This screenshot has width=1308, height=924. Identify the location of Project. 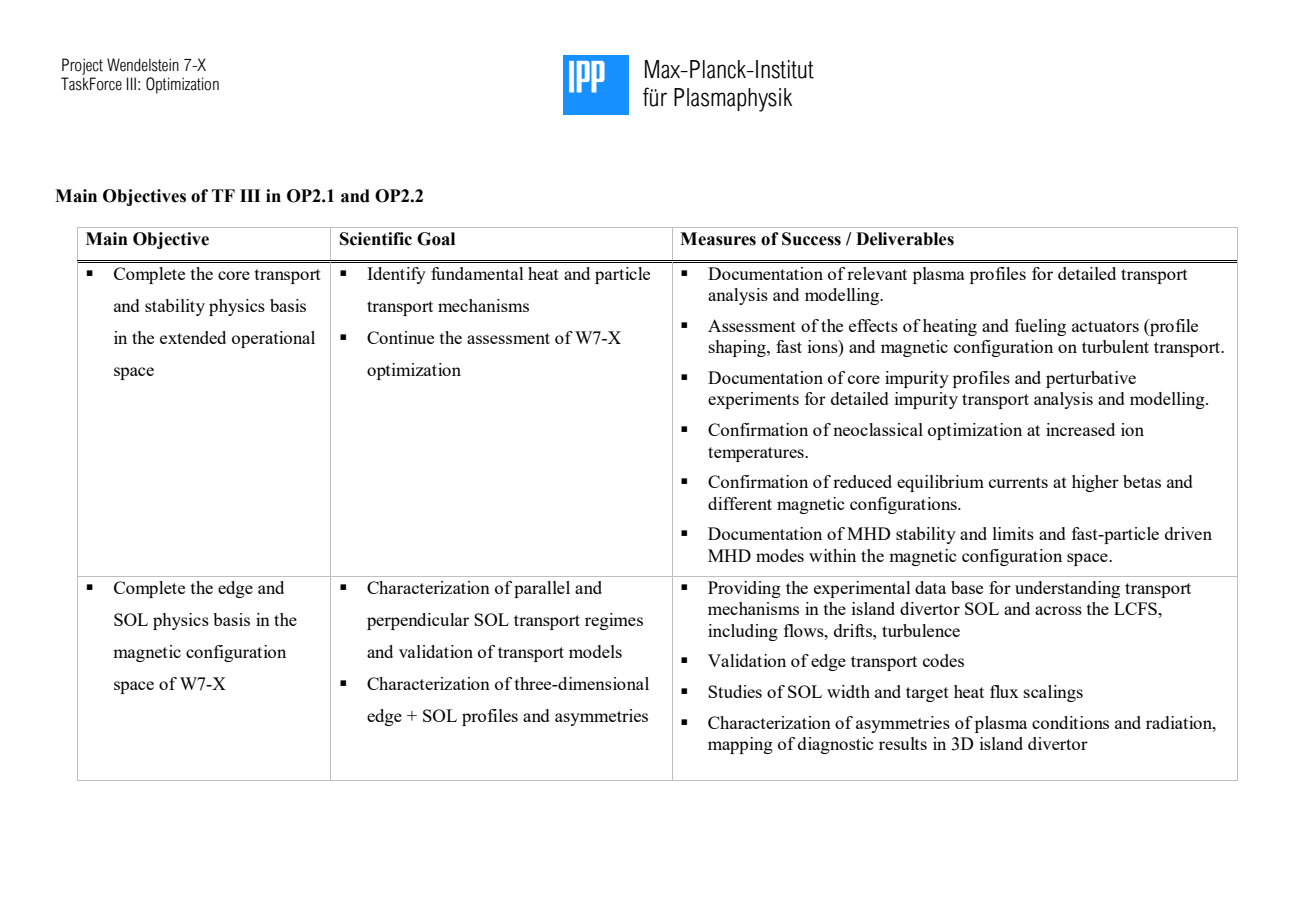
(82, 66).
